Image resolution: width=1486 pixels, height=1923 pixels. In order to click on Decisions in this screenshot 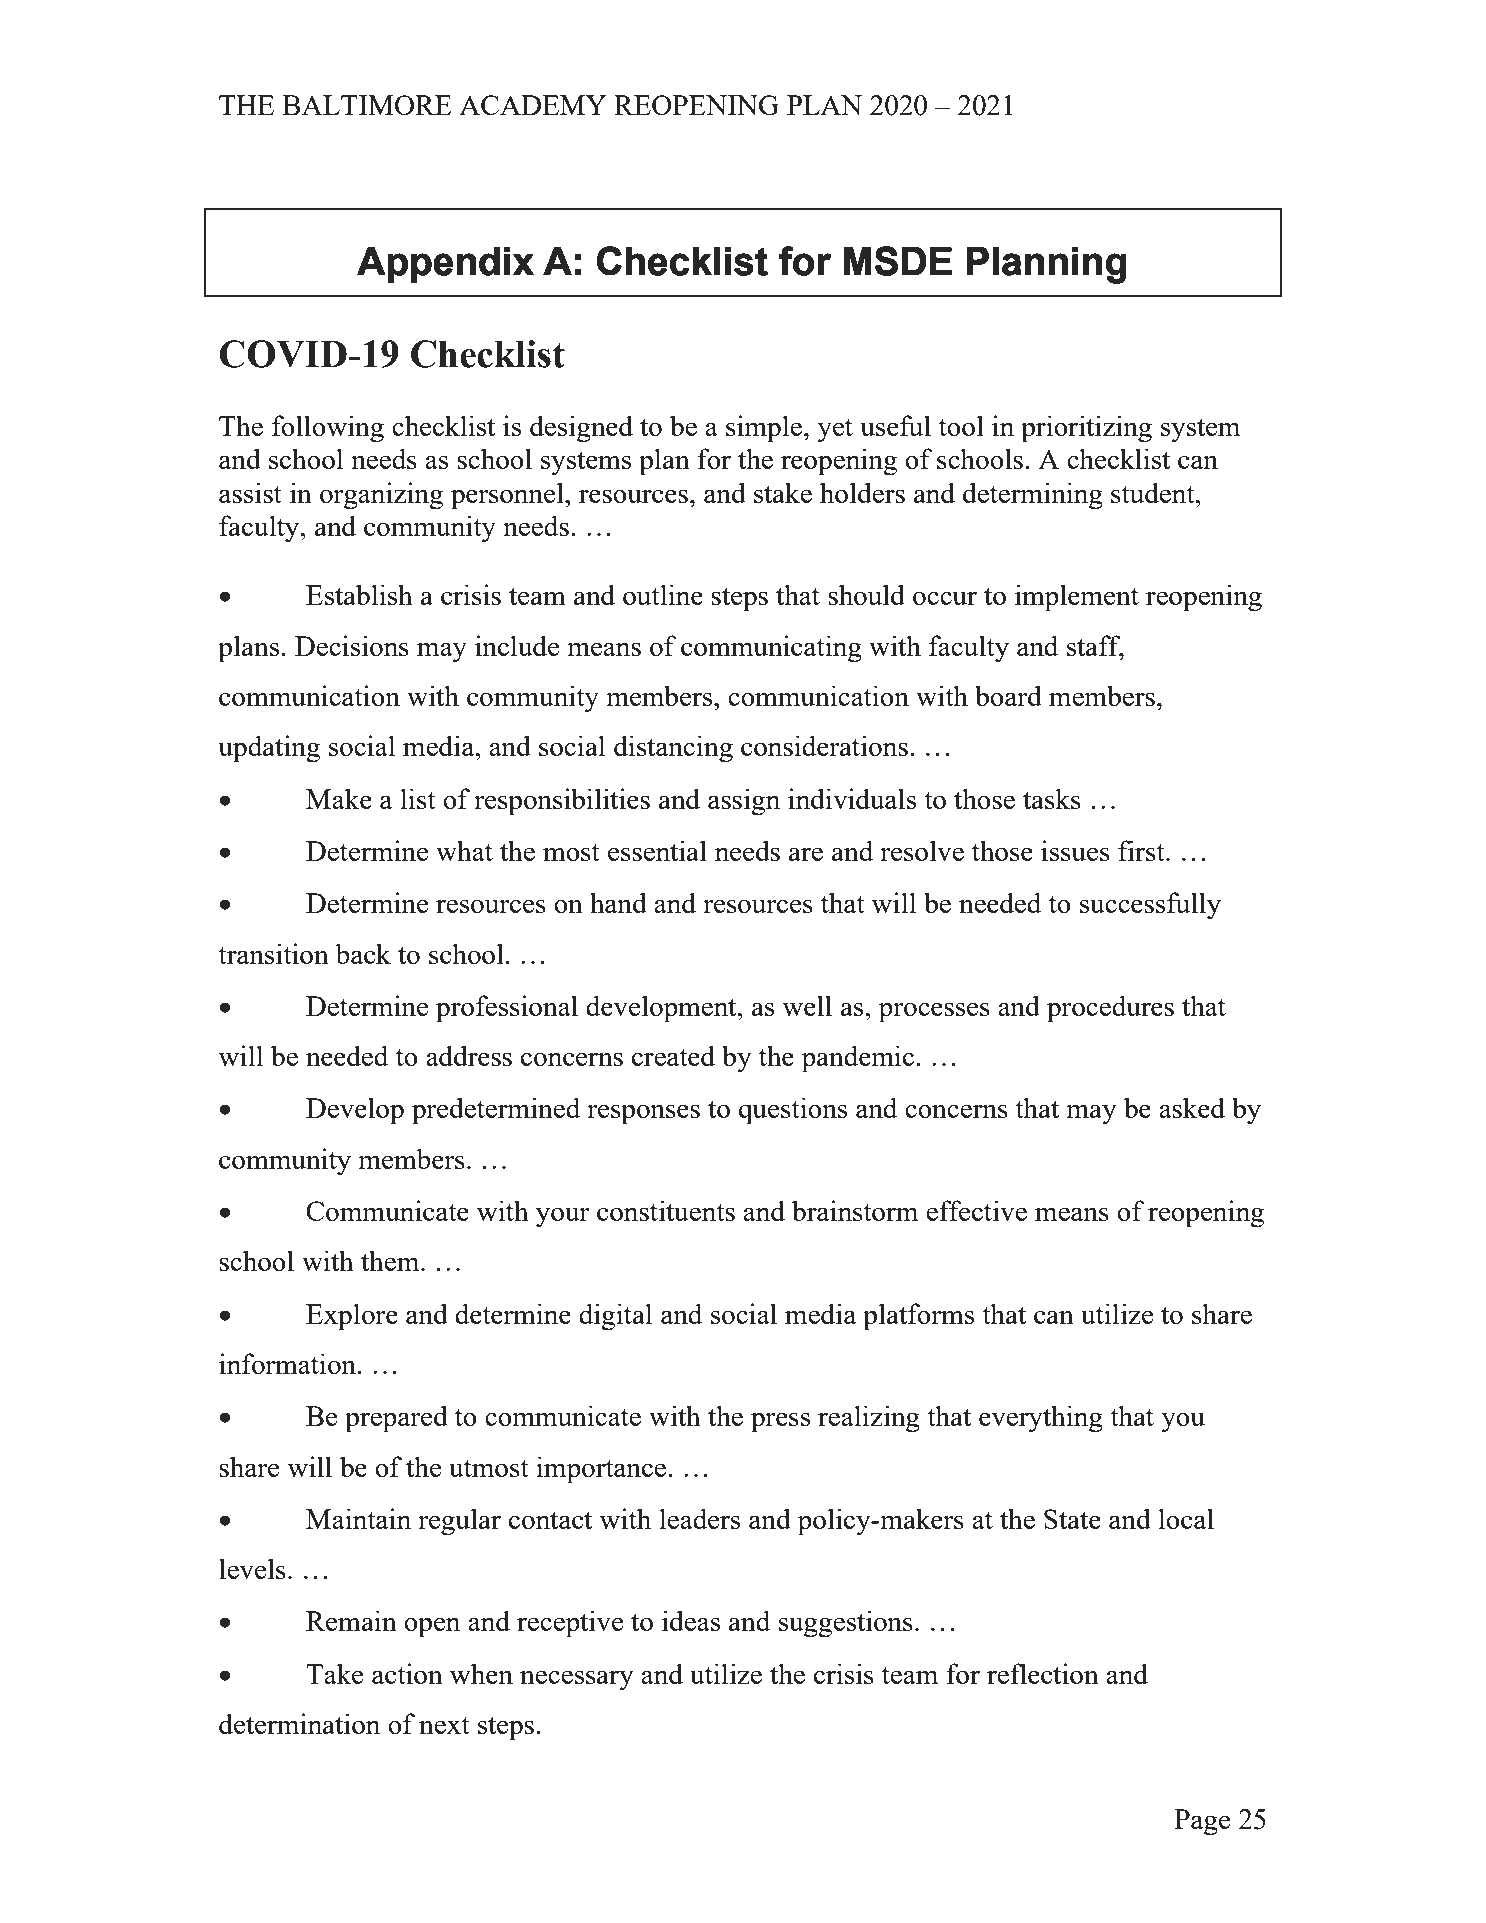, I will do `click(352, 645)`.
